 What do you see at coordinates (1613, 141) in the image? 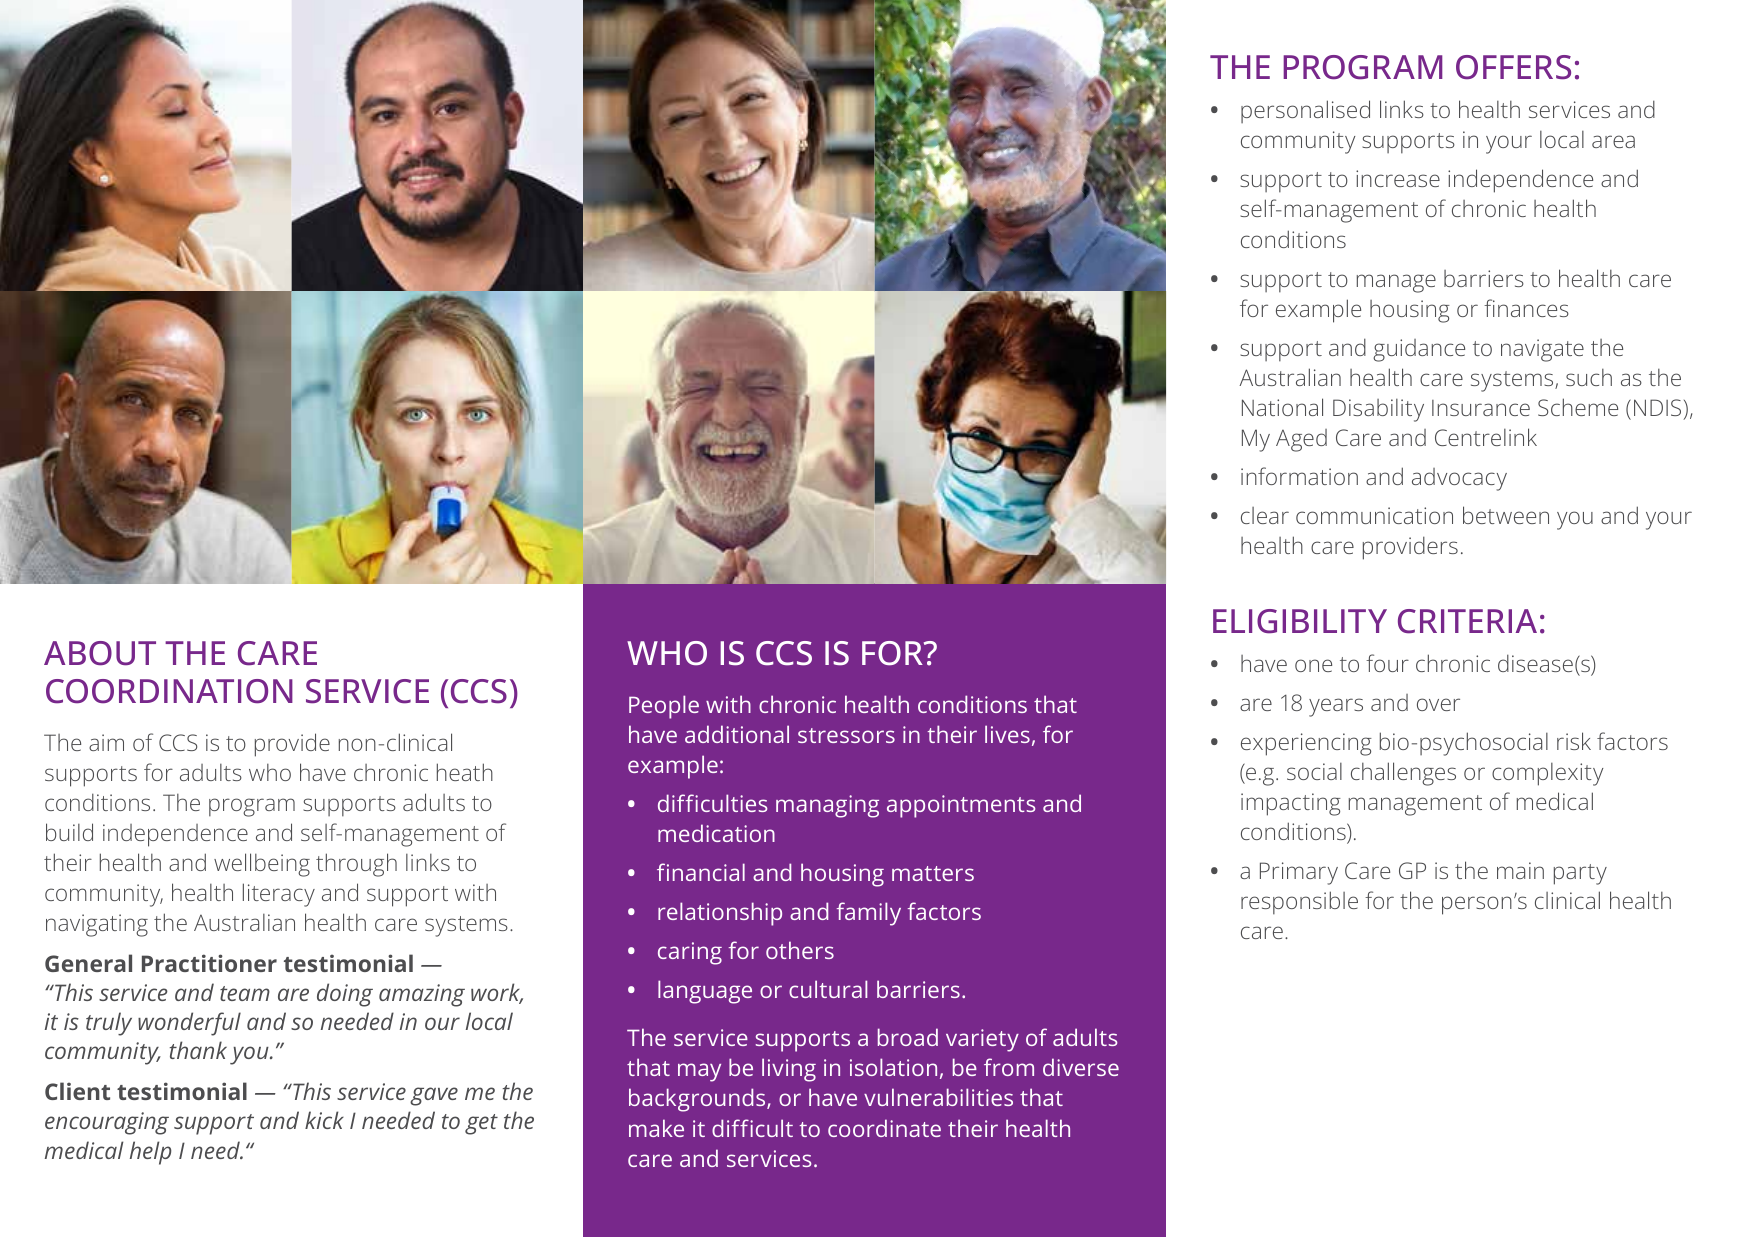
I see `area` at bounding box center [1613, 141].
